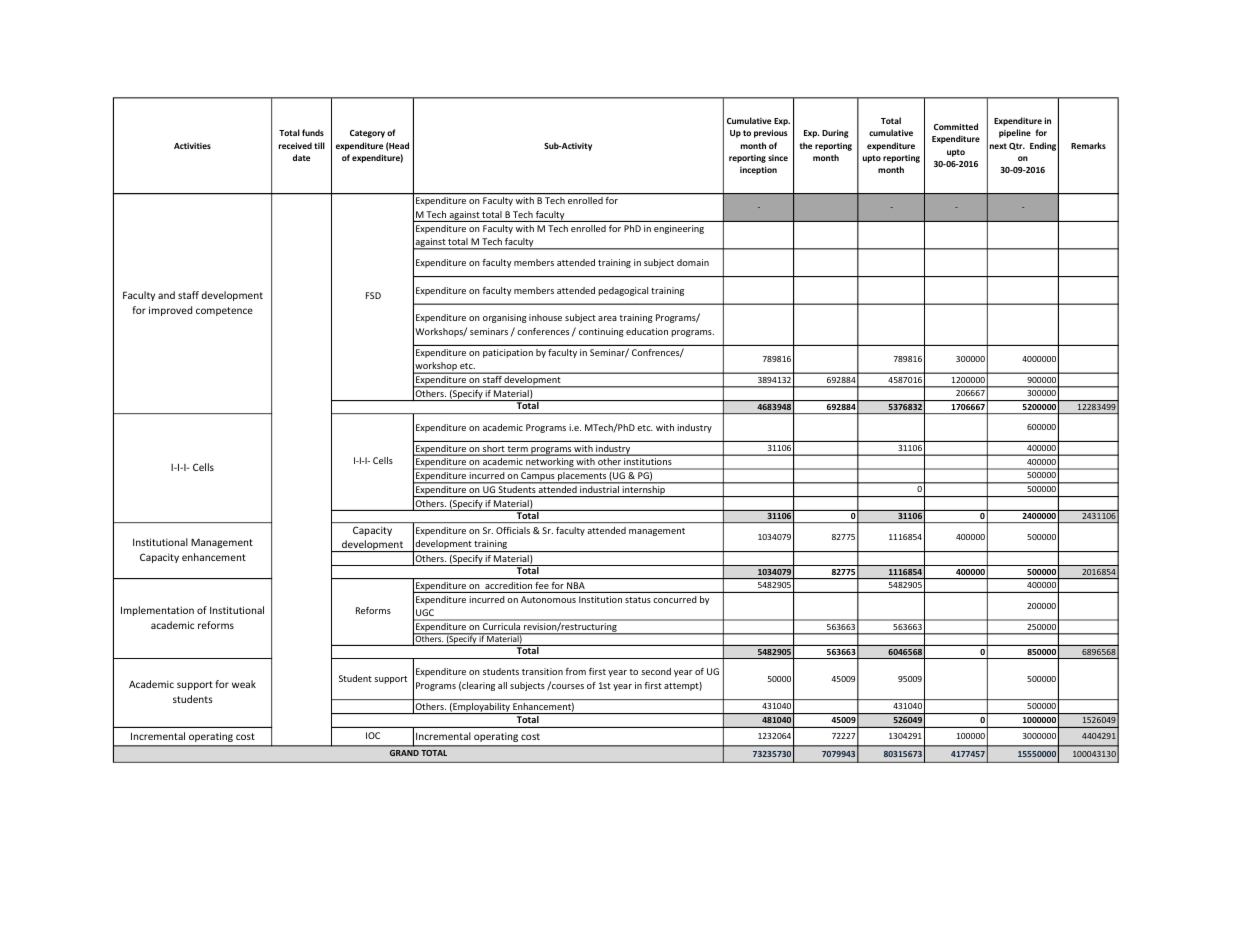 The width and height of the image is (1233, 952). What do you see at coordinates (601, 332) in the image?
I see `continuing` at bounding box center [601, 332].
